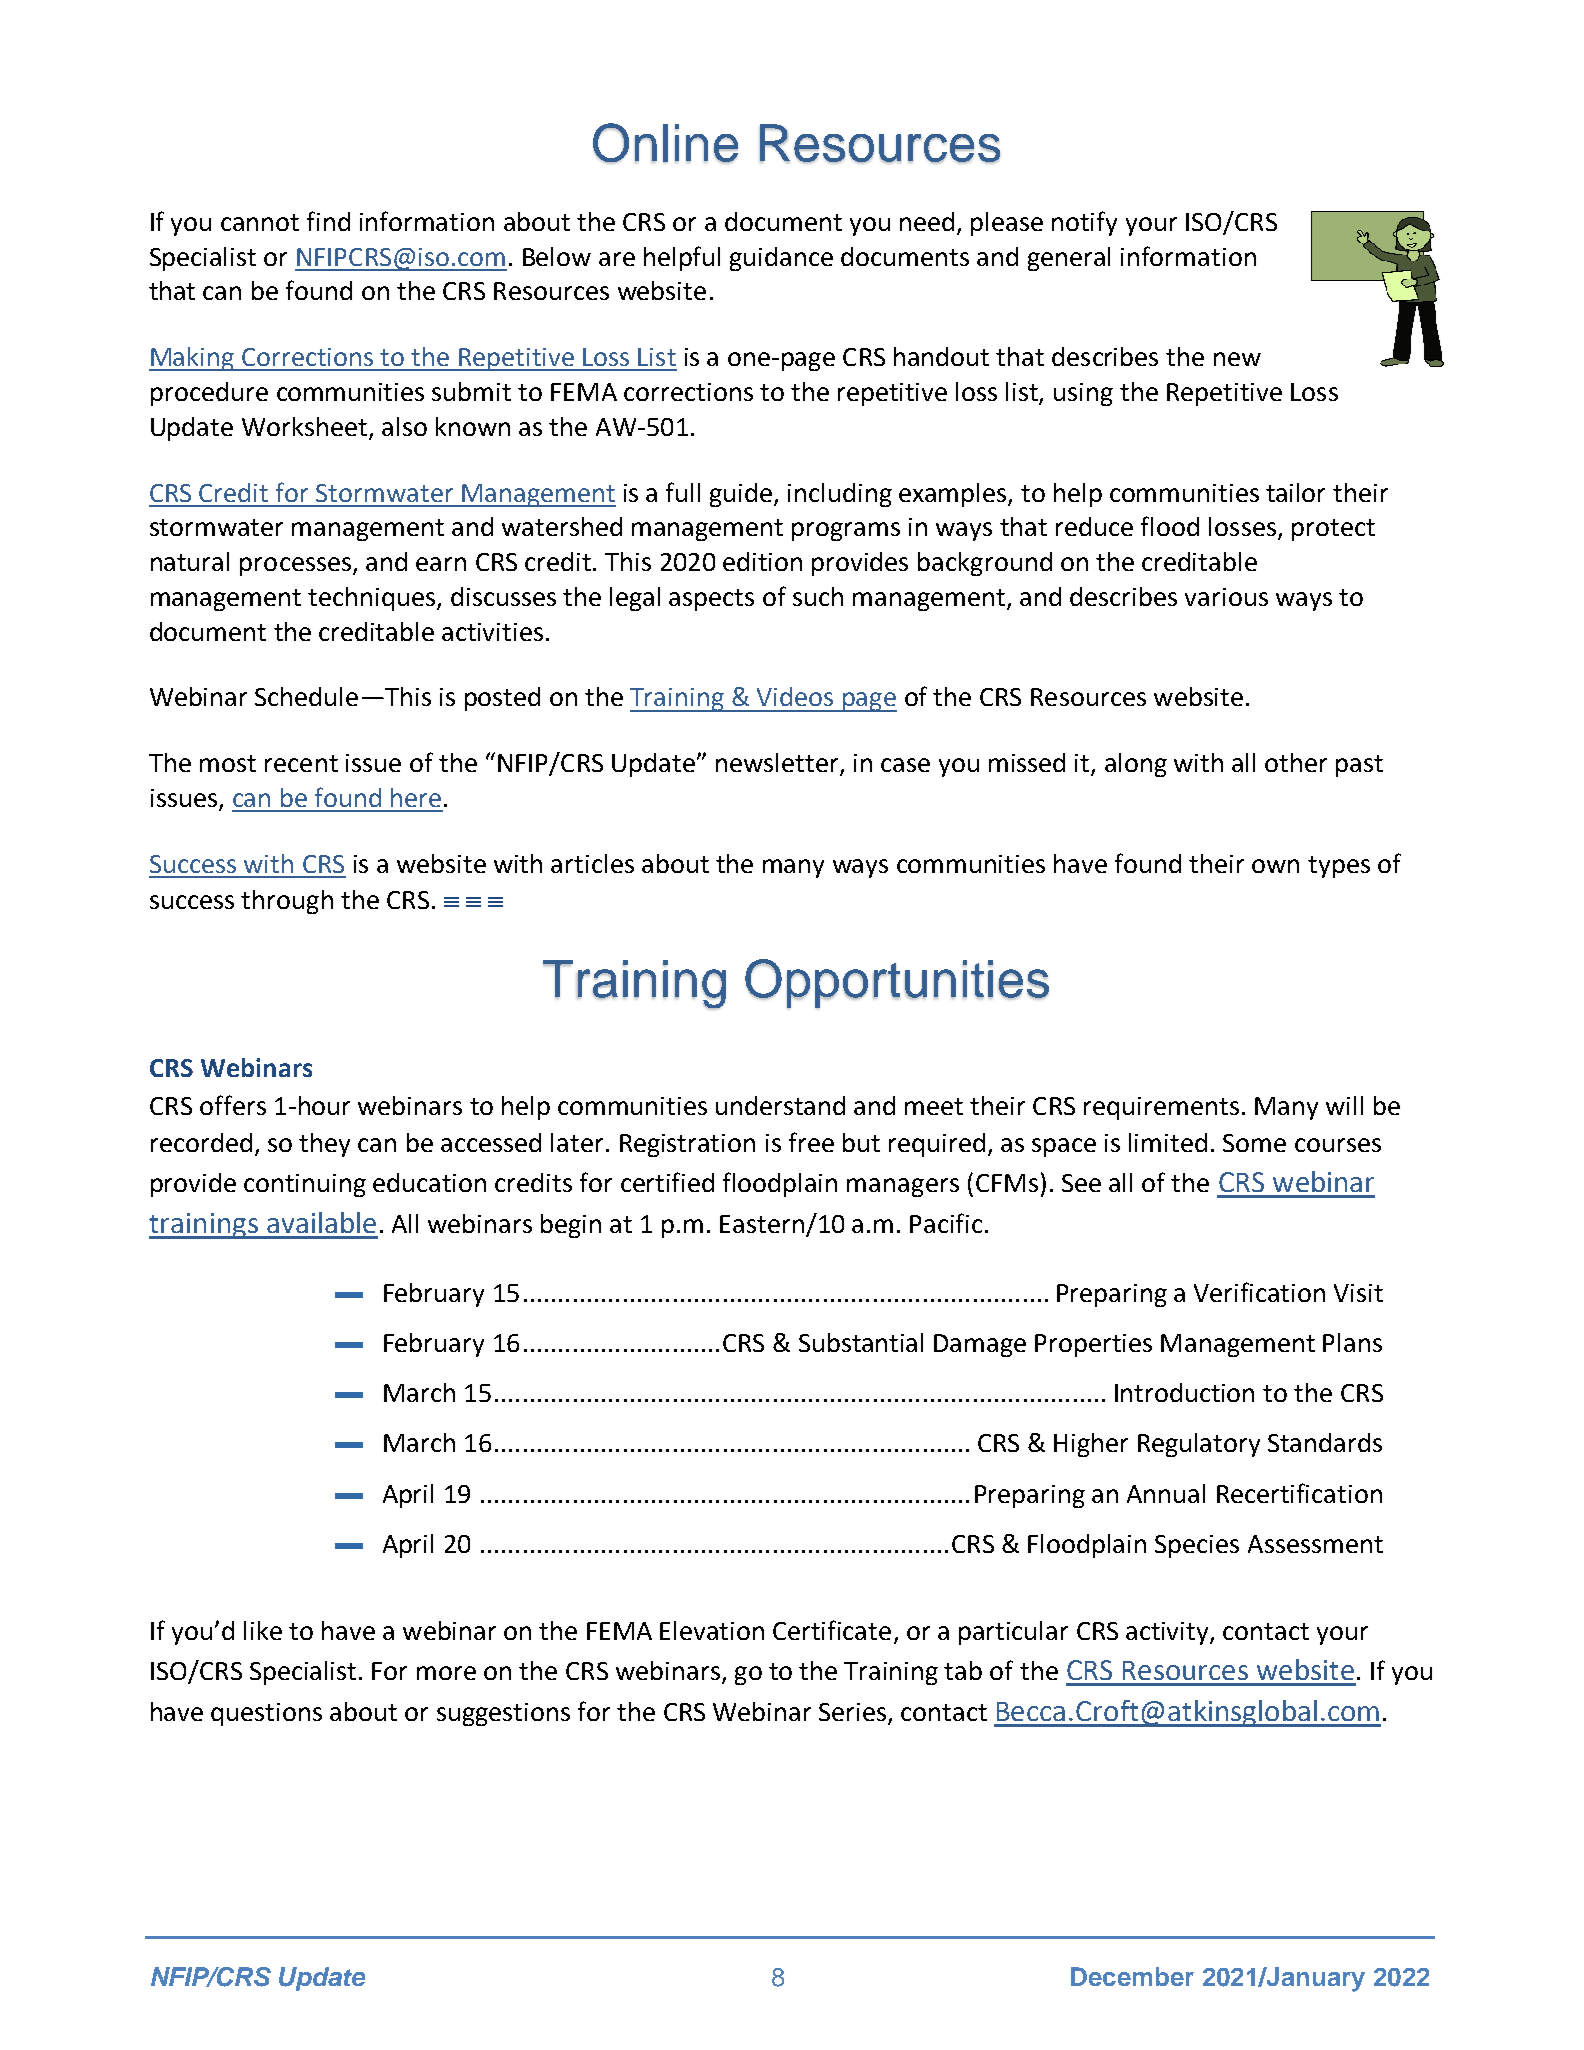 The height and width of the screenshot is (2050, 1584). Describe the element at coordinates (266, 1714) in the screenshot. I see `questions` at that location.
